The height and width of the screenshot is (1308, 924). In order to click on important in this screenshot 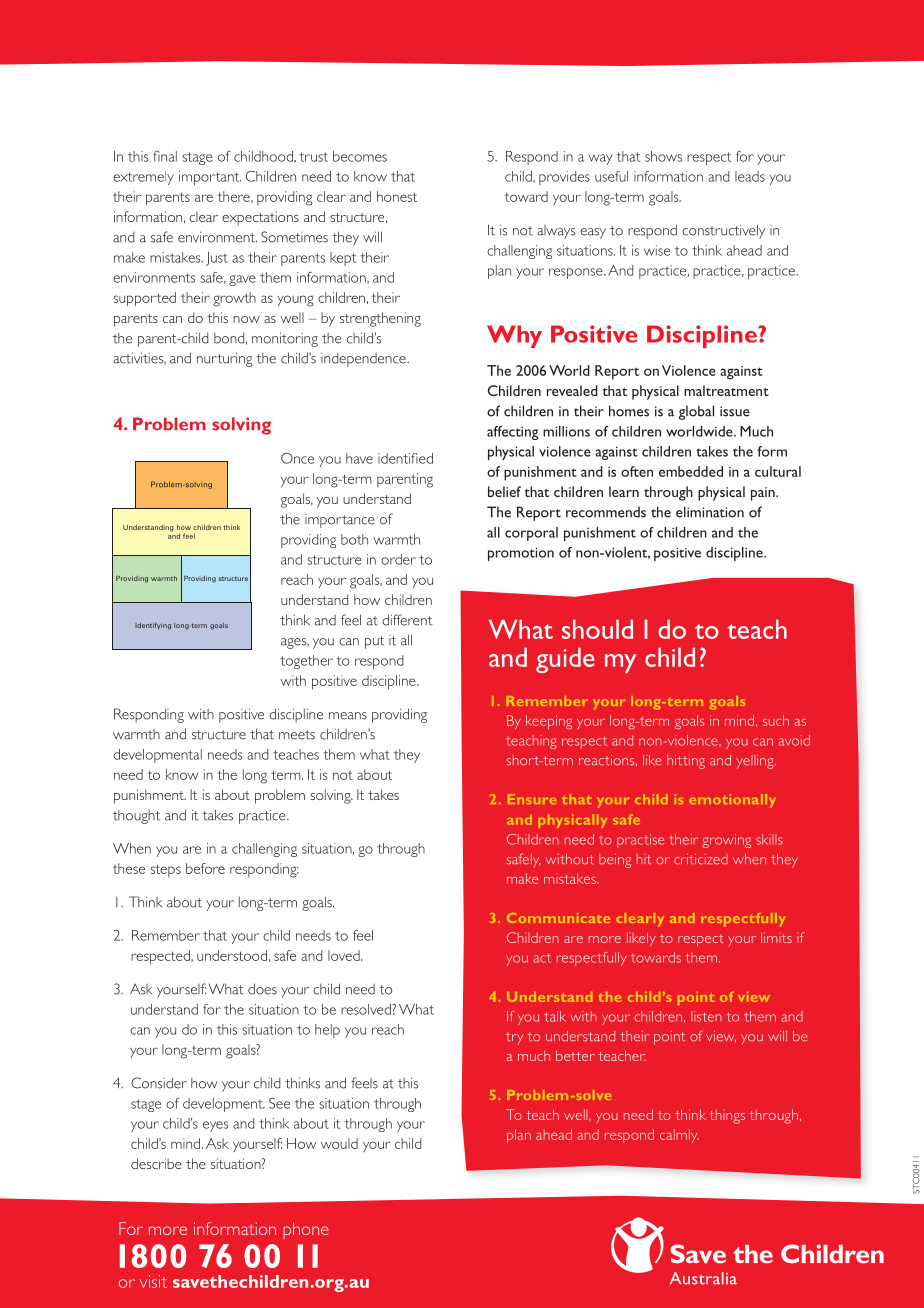, I will do `click(210, 178)`.
